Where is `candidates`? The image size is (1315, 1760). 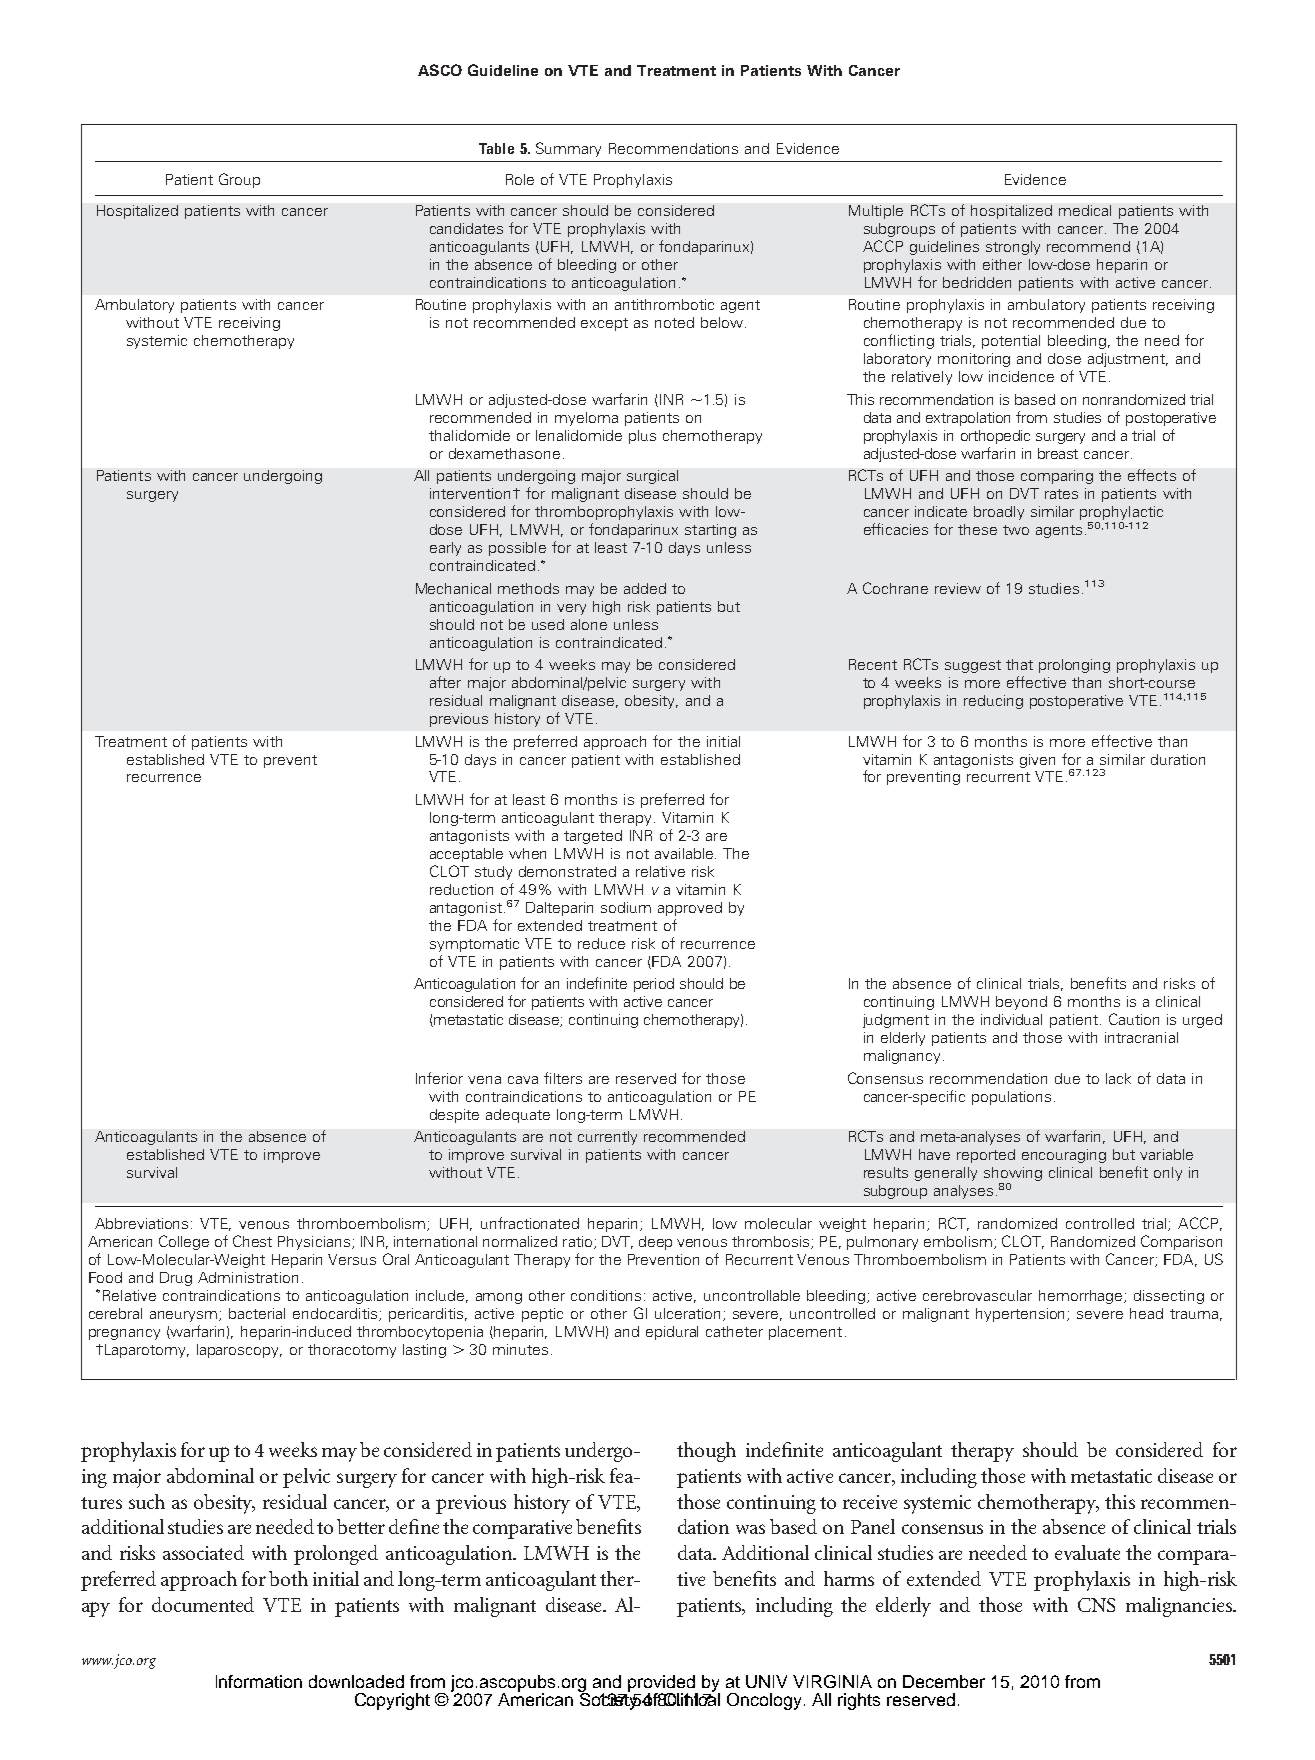
candidates is located at coordinates (466, 228).
